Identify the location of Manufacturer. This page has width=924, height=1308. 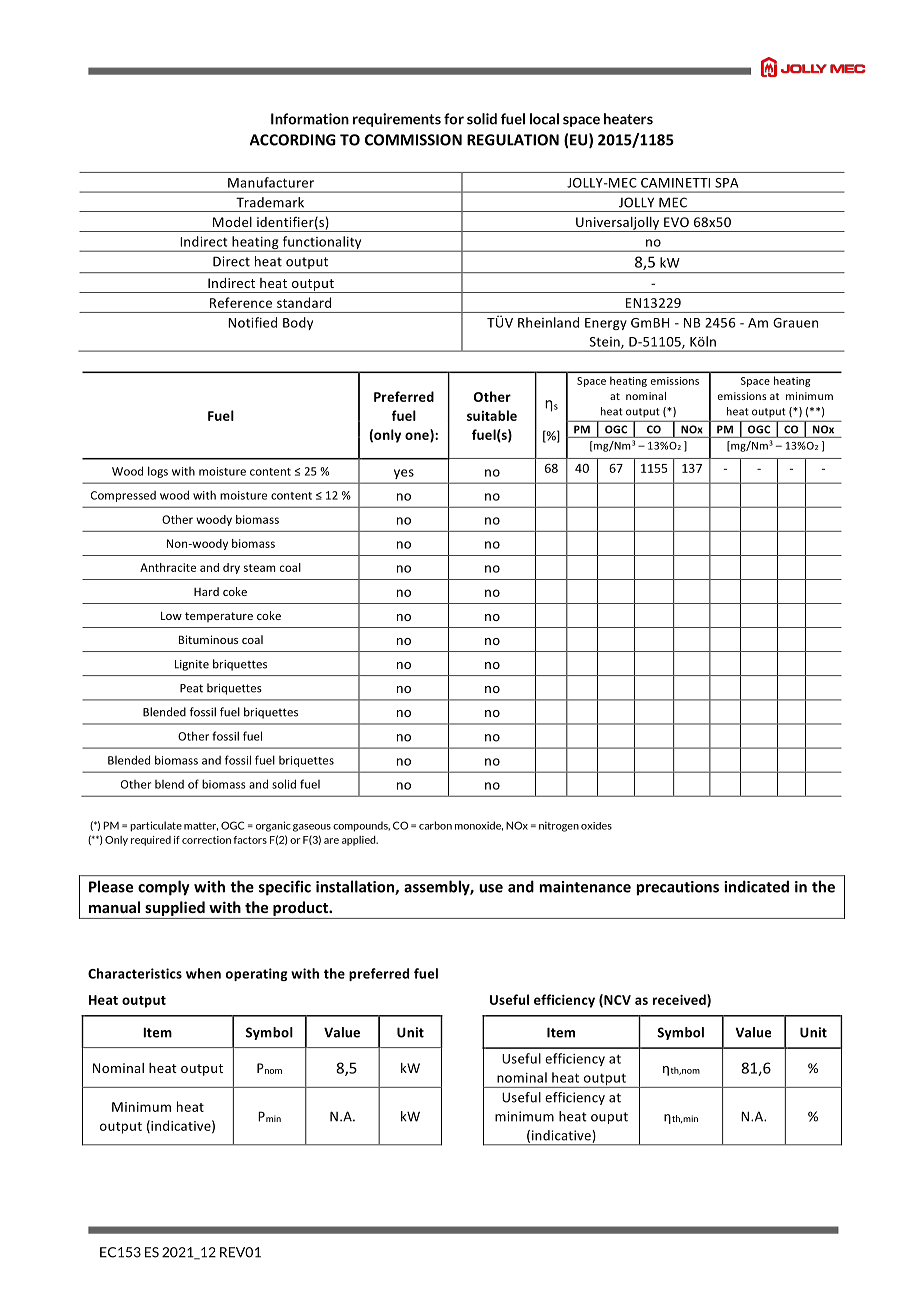
(271, 182).
